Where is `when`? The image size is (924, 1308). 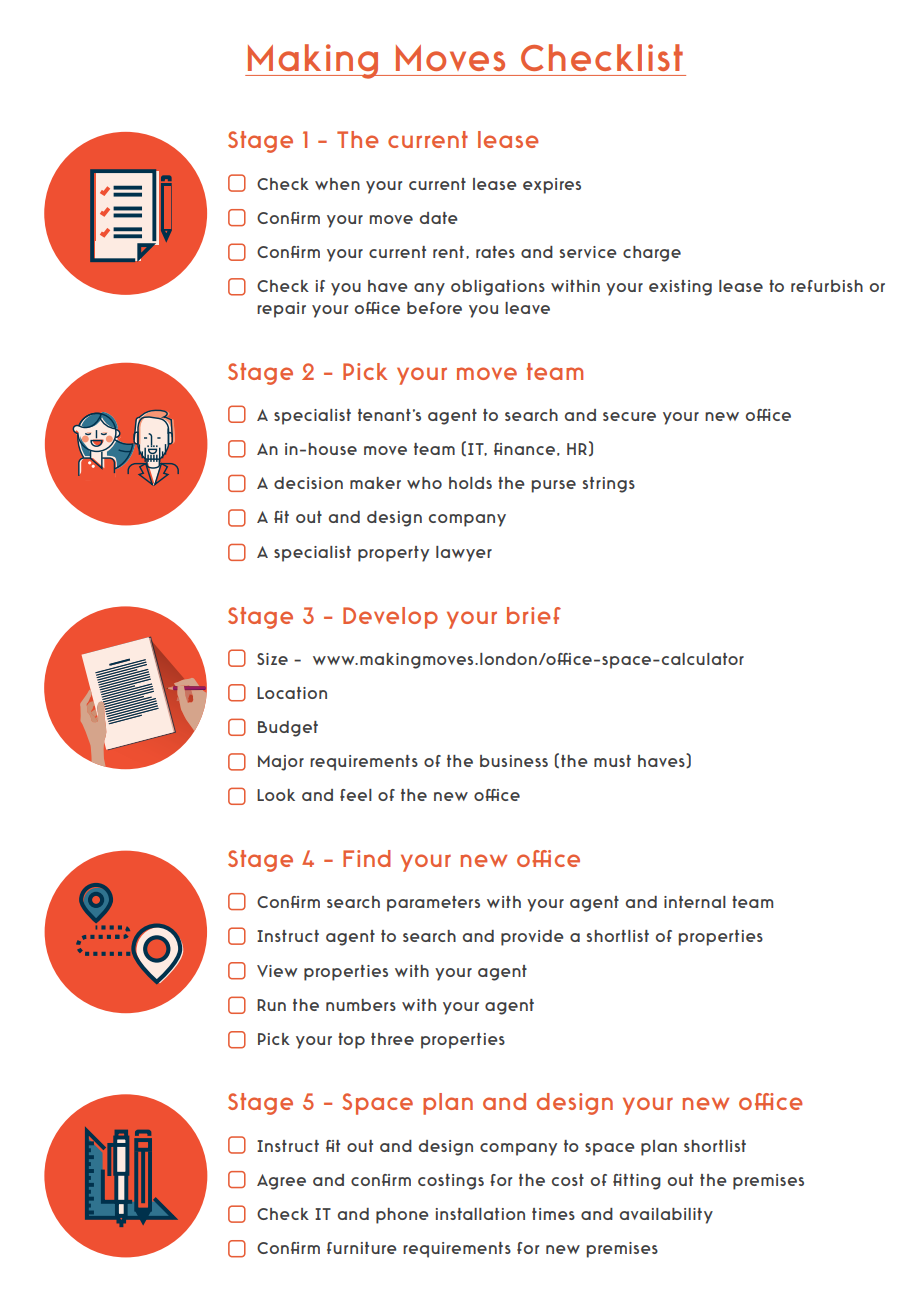 when is located at coordinates (337, 184).
